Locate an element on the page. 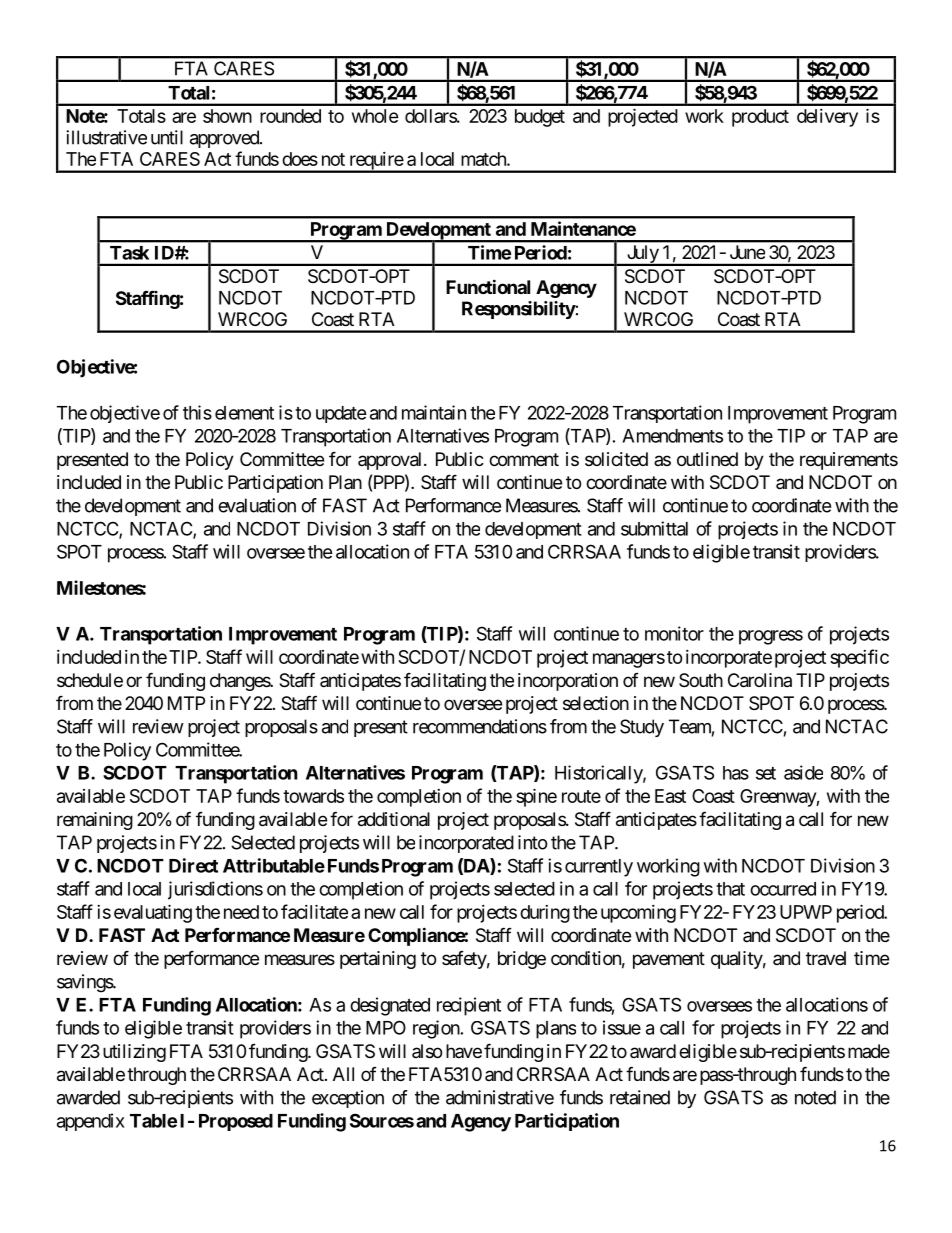 The image size is (952, 1233). retained is located at coordinates (640, 1097).
